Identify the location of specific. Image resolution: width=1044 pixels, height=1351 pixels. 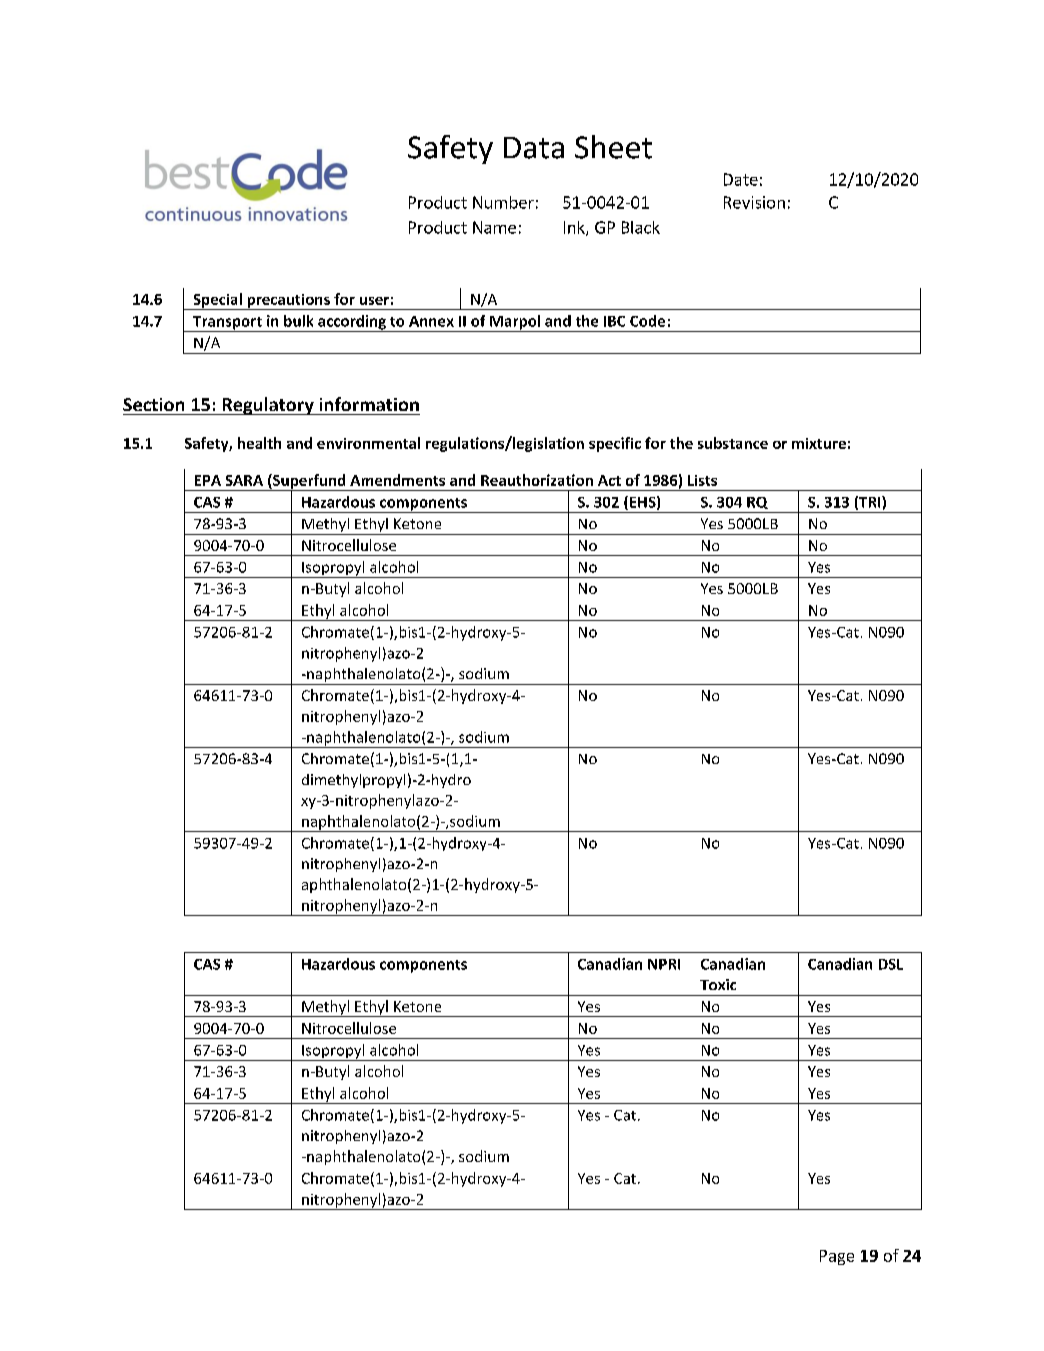
(615, 444).
